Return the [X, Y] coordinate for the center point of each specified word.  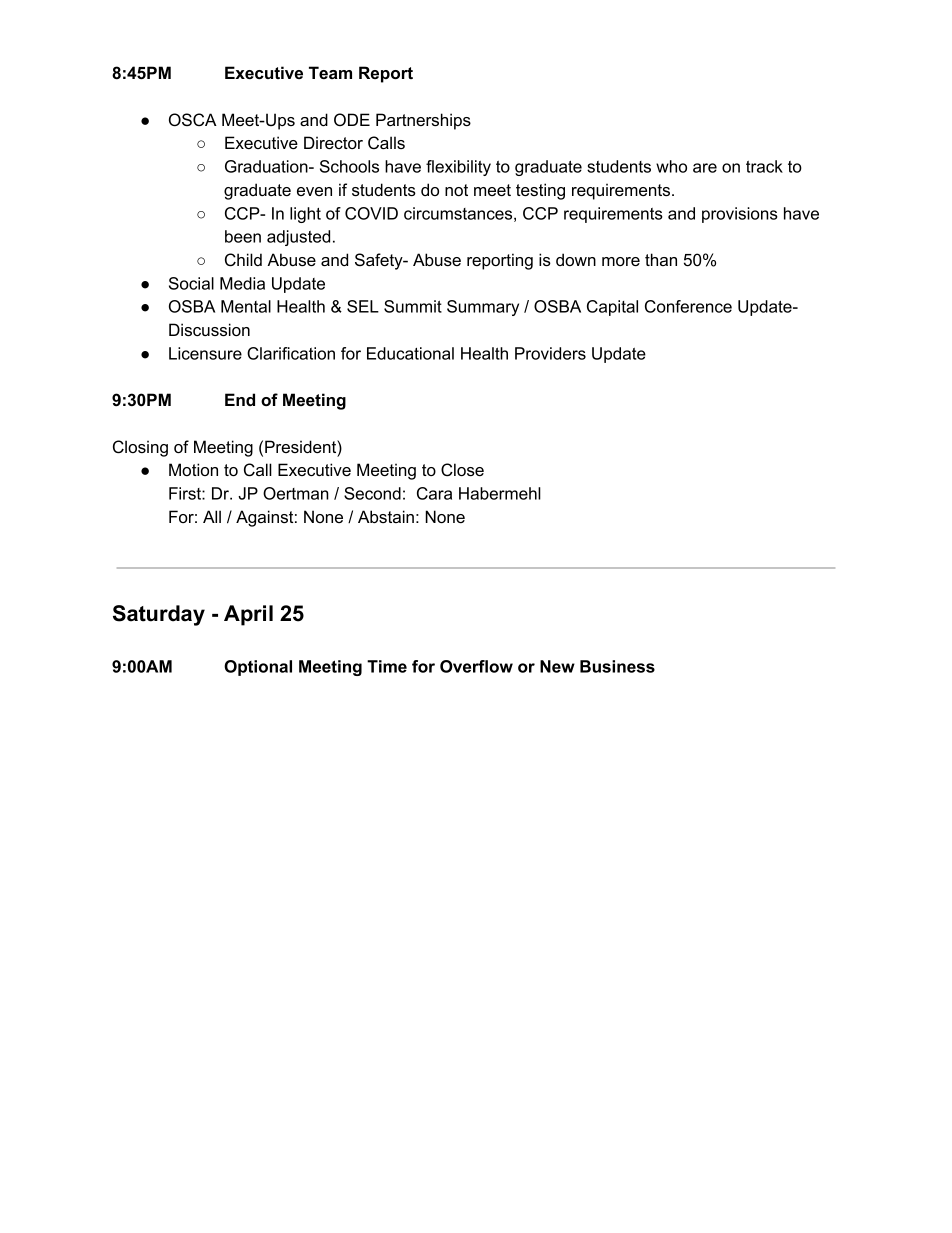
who [671, 166]
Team [330, 72]
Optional [258, 668]
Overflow [476, 666]
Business [617, 666]
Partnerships [423, 121]
